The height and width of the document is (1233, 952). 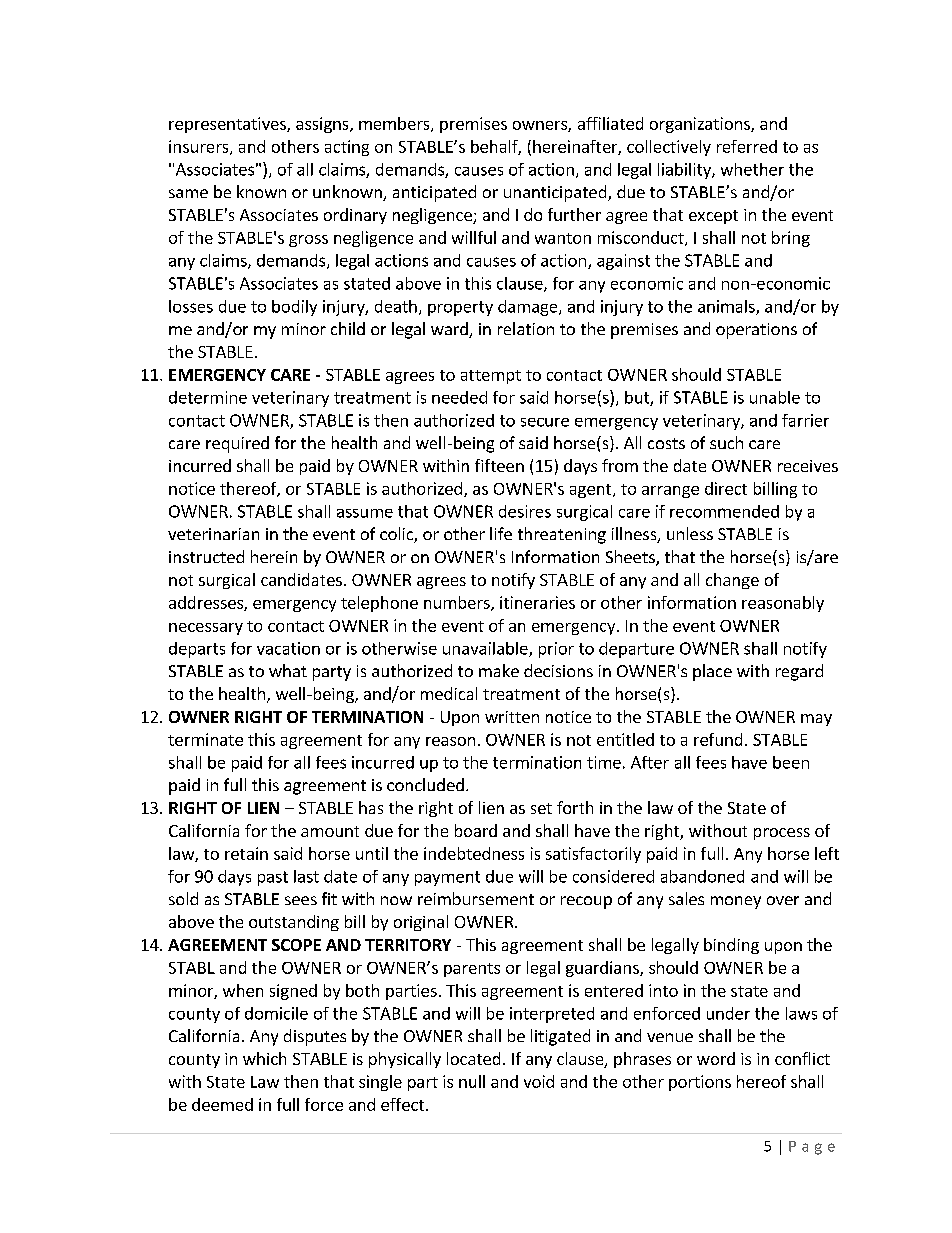 What do you see at coordinates (747, 146) in the document?
I see `referred` at bounding box center [747, 146].
